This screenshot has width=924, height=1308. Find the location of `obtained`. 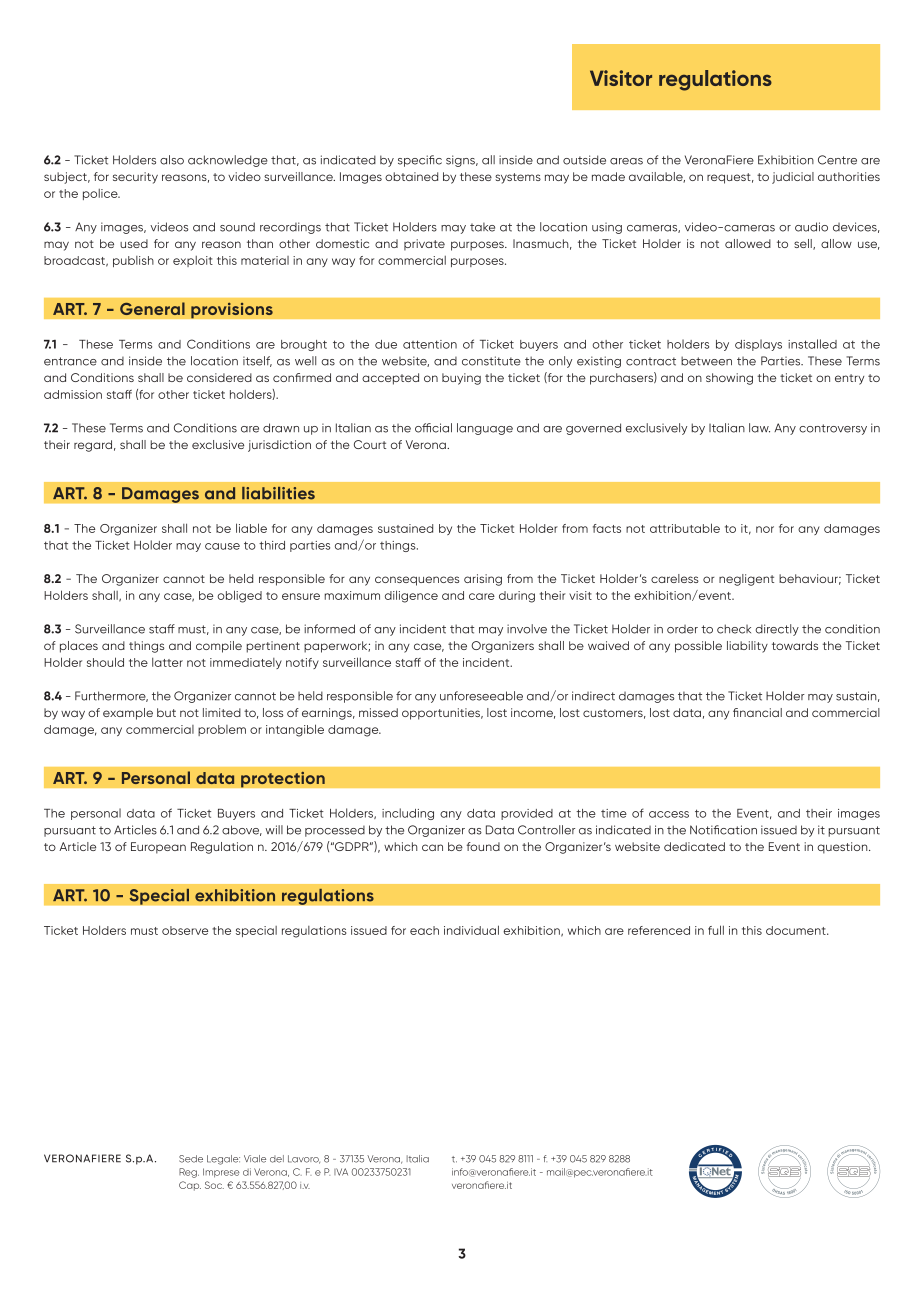

obtained is located at coordinates (411, 176).
